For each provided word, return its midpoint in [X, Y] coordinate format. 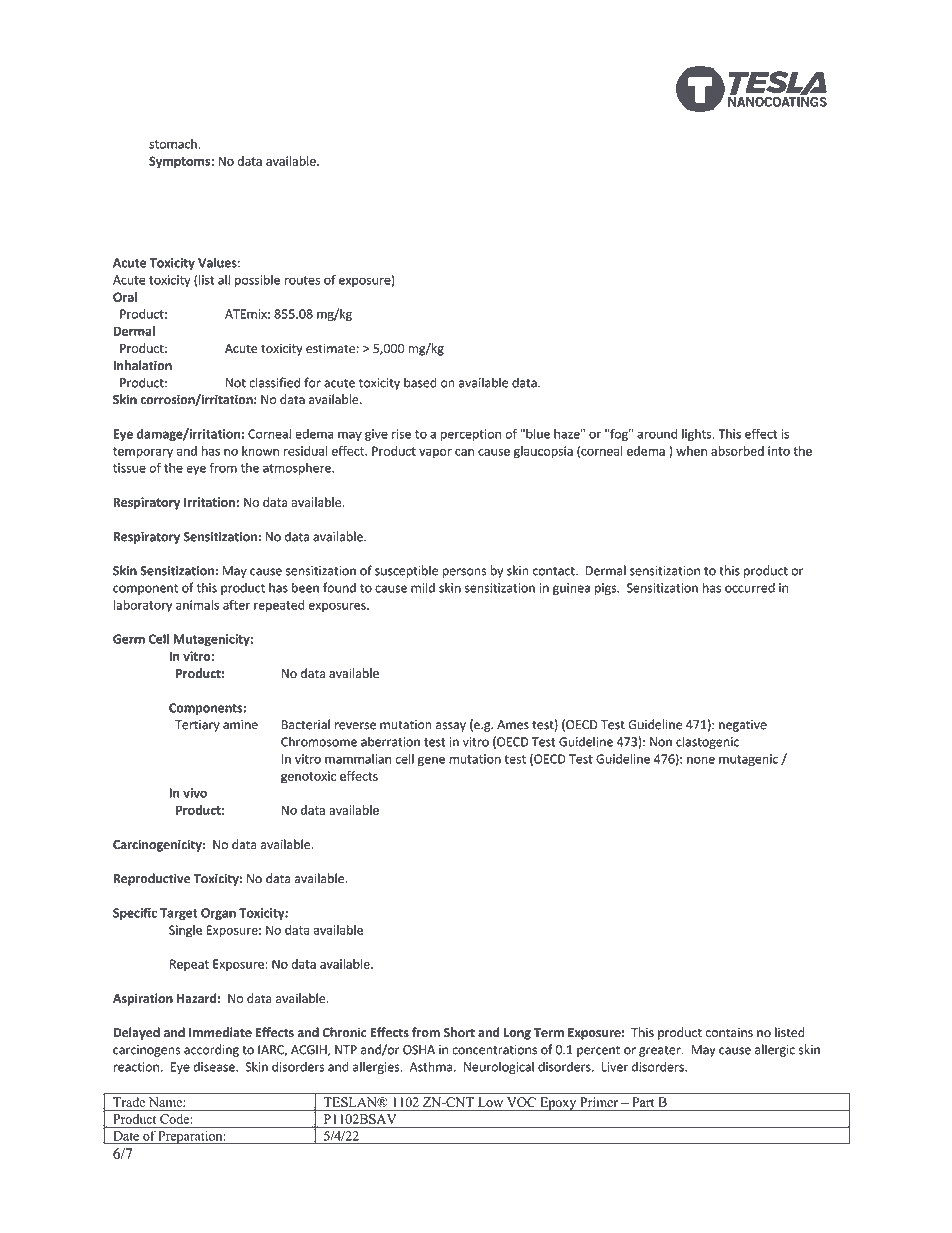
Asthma [432, 1066]
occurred [750, 587]
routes [302, 280]
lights [698, 435]
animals [197, 605]
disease [215, 1067]
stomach [174, 144]
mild [423, 587]
